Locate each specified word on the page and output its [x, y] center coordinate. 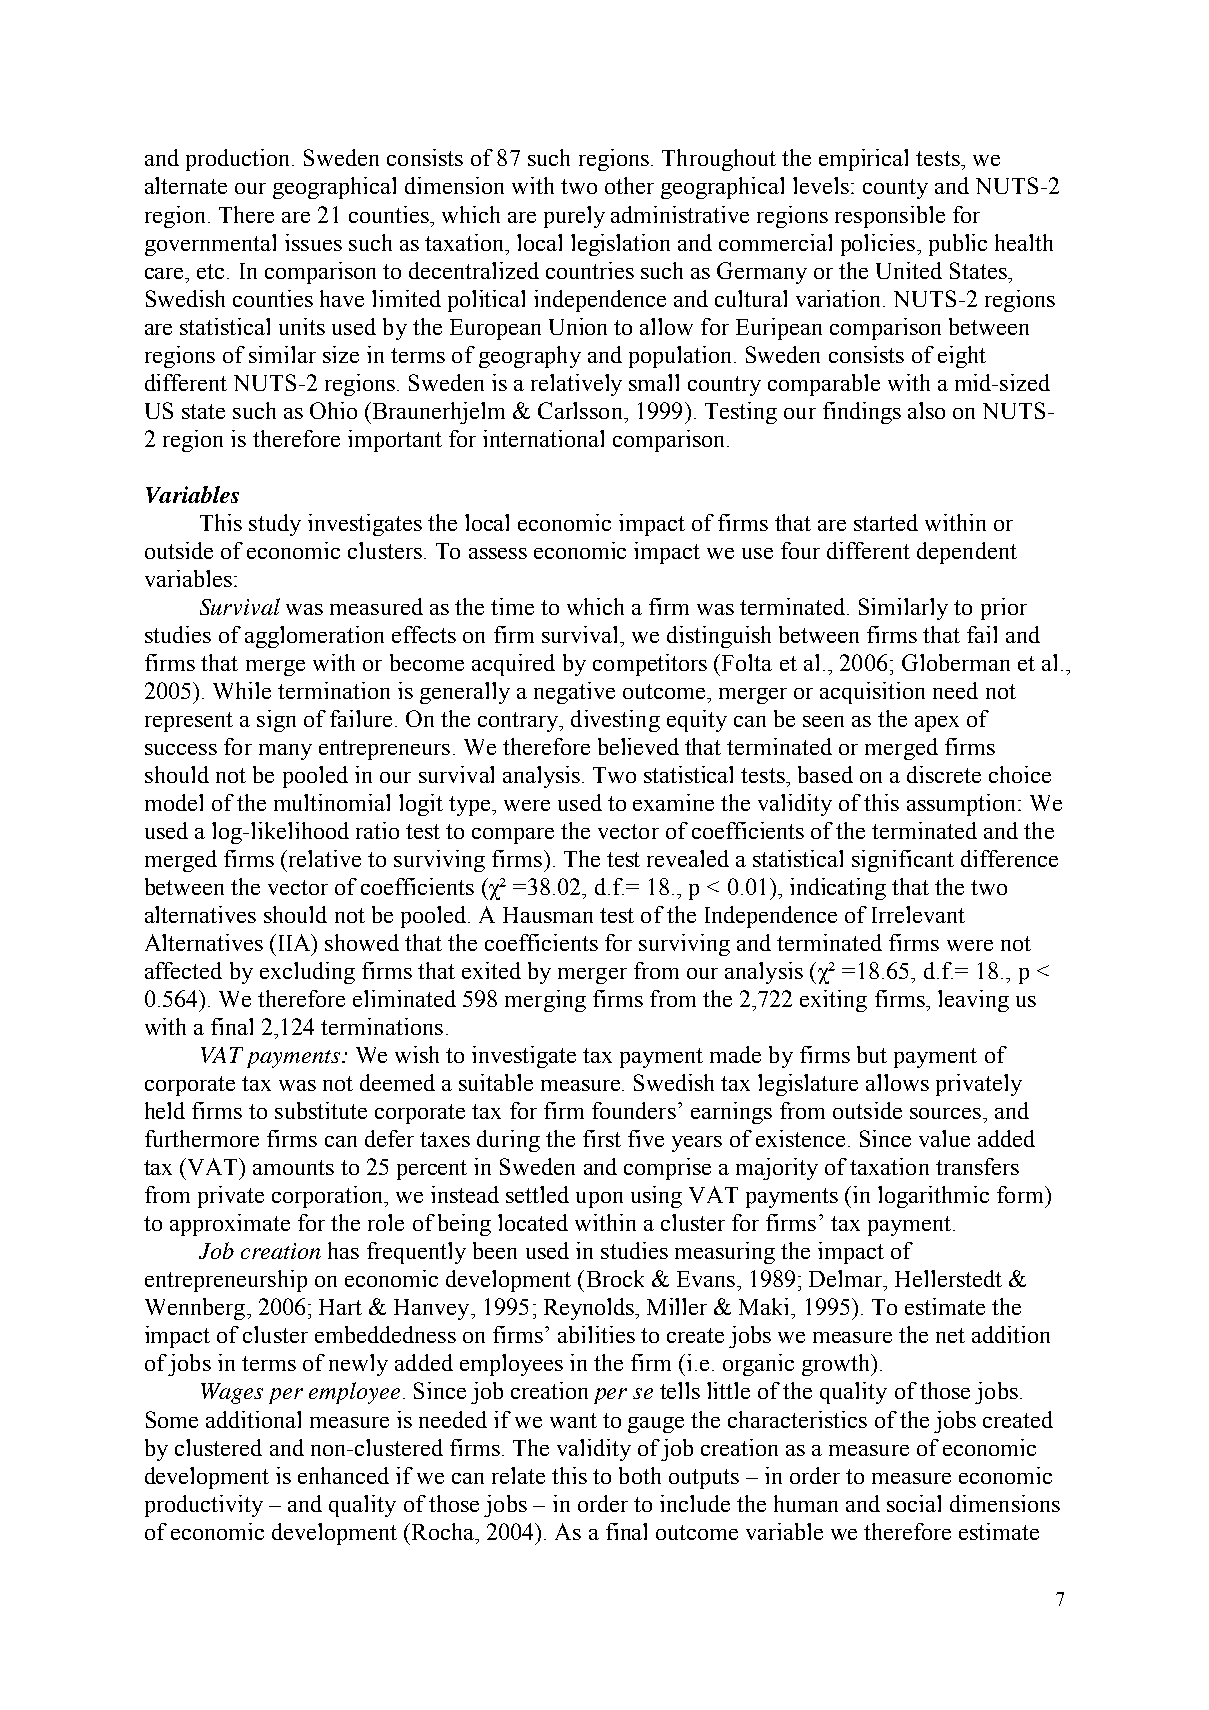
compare [513, 836]
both [640, 1475]
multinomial [332, 802]
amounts [293, 1167]
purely [574, 217]
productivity [204, 1506]
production [239, 160]
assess [498, 553]
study [275, 525]
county [895, 189]
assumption [963, 805]
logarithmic [933, 1197]
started [886, 522]
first [602, 1138]
